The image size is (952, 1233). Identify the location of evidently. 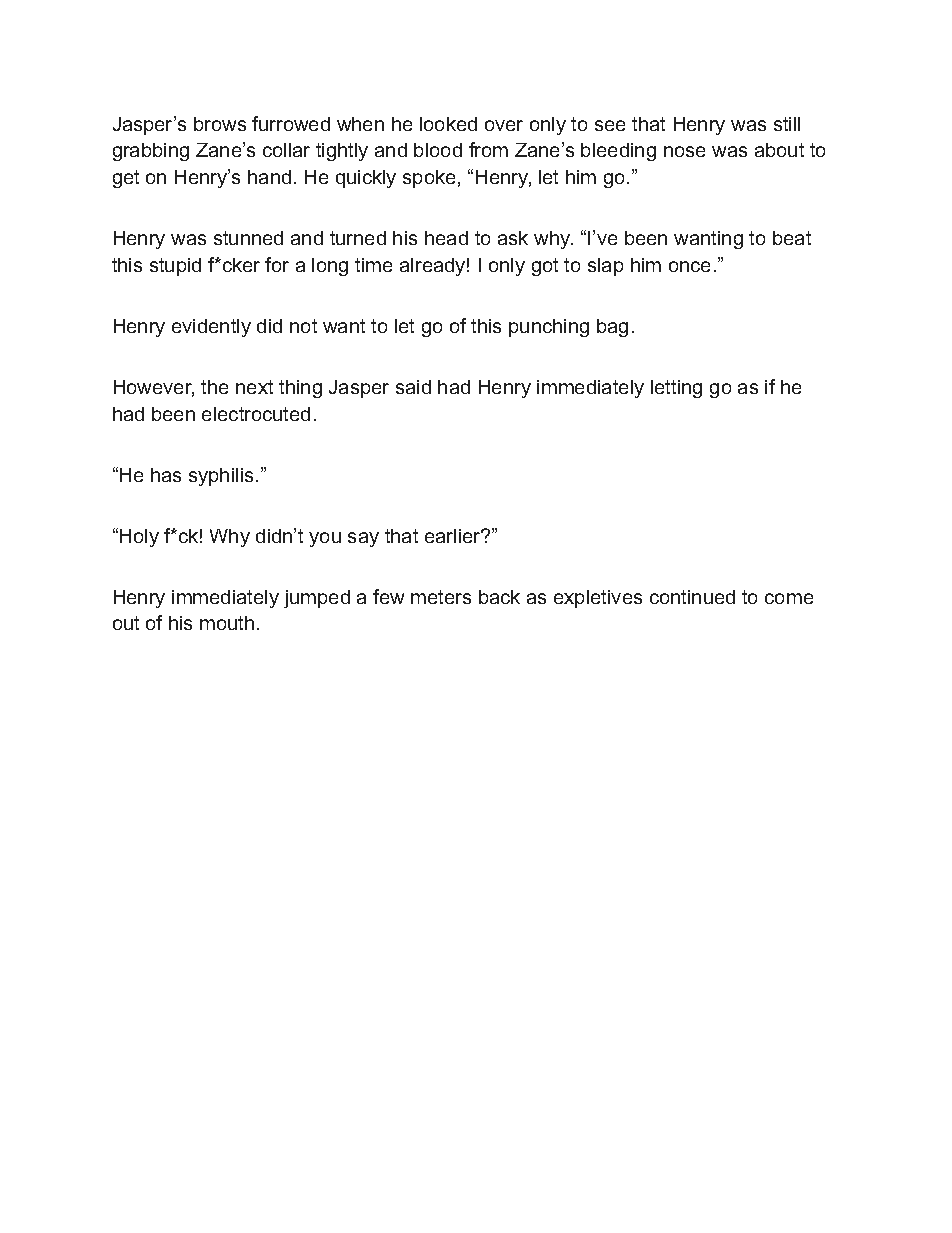
(211, 328).
